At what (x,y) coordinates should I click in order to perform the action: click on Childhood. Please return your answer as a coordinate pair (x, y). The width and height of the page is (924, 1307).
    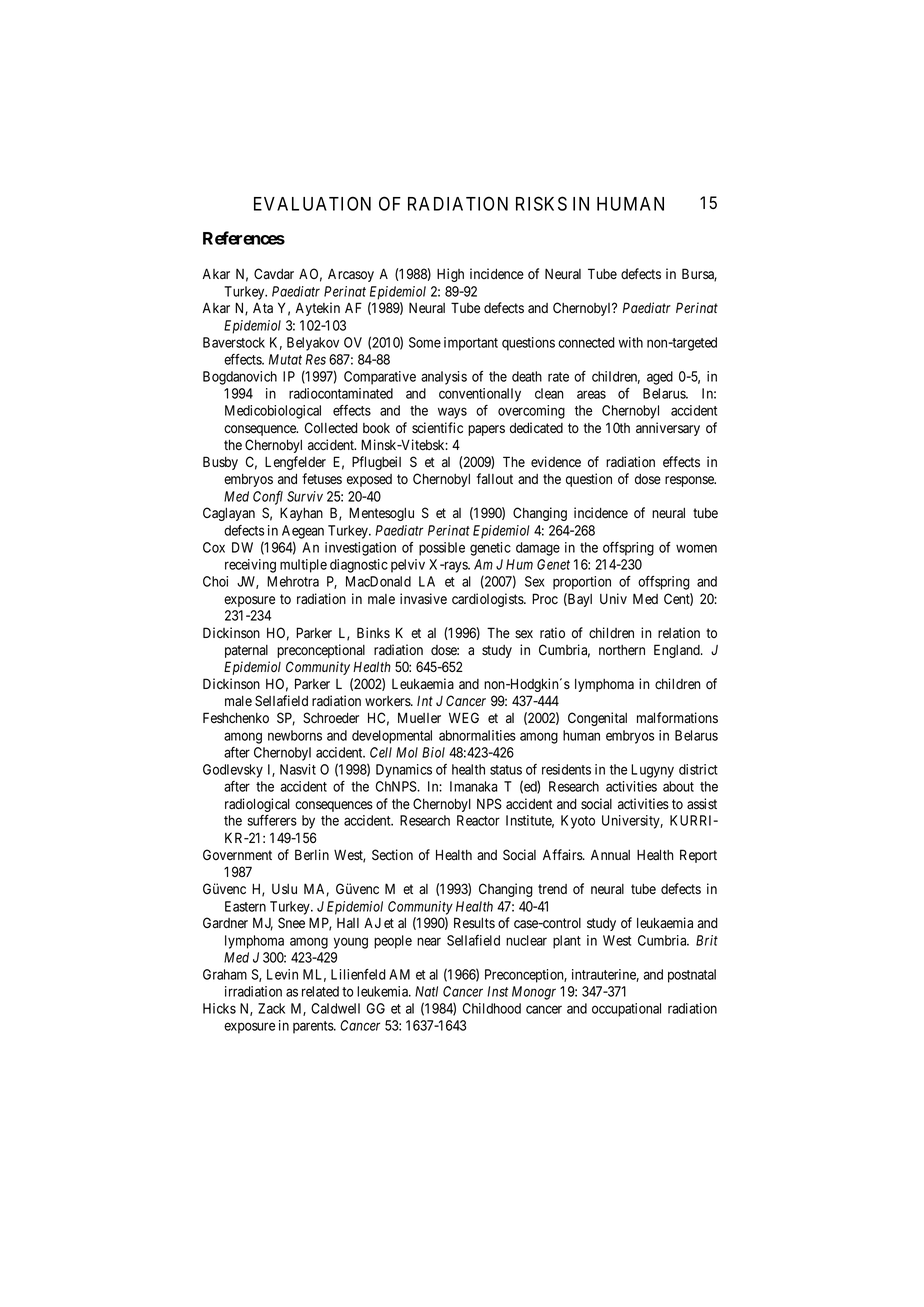
    Looking at the image, I should click on (492, 1008).
